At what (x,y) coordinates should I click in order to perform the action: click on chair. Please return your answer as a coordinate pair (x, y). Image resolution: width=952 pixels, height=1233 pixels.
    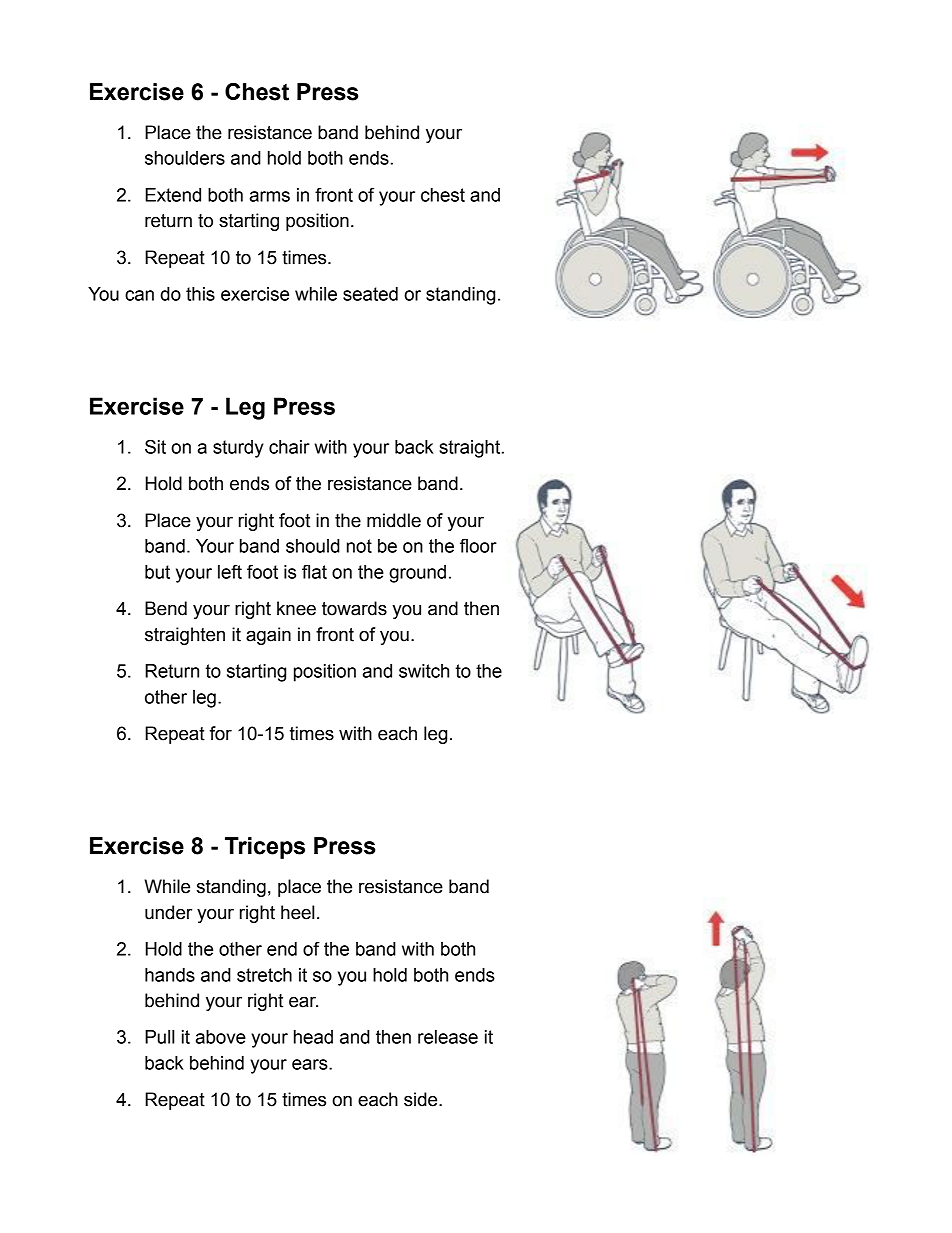
    Looking at the image, I should click on (289, 447).
